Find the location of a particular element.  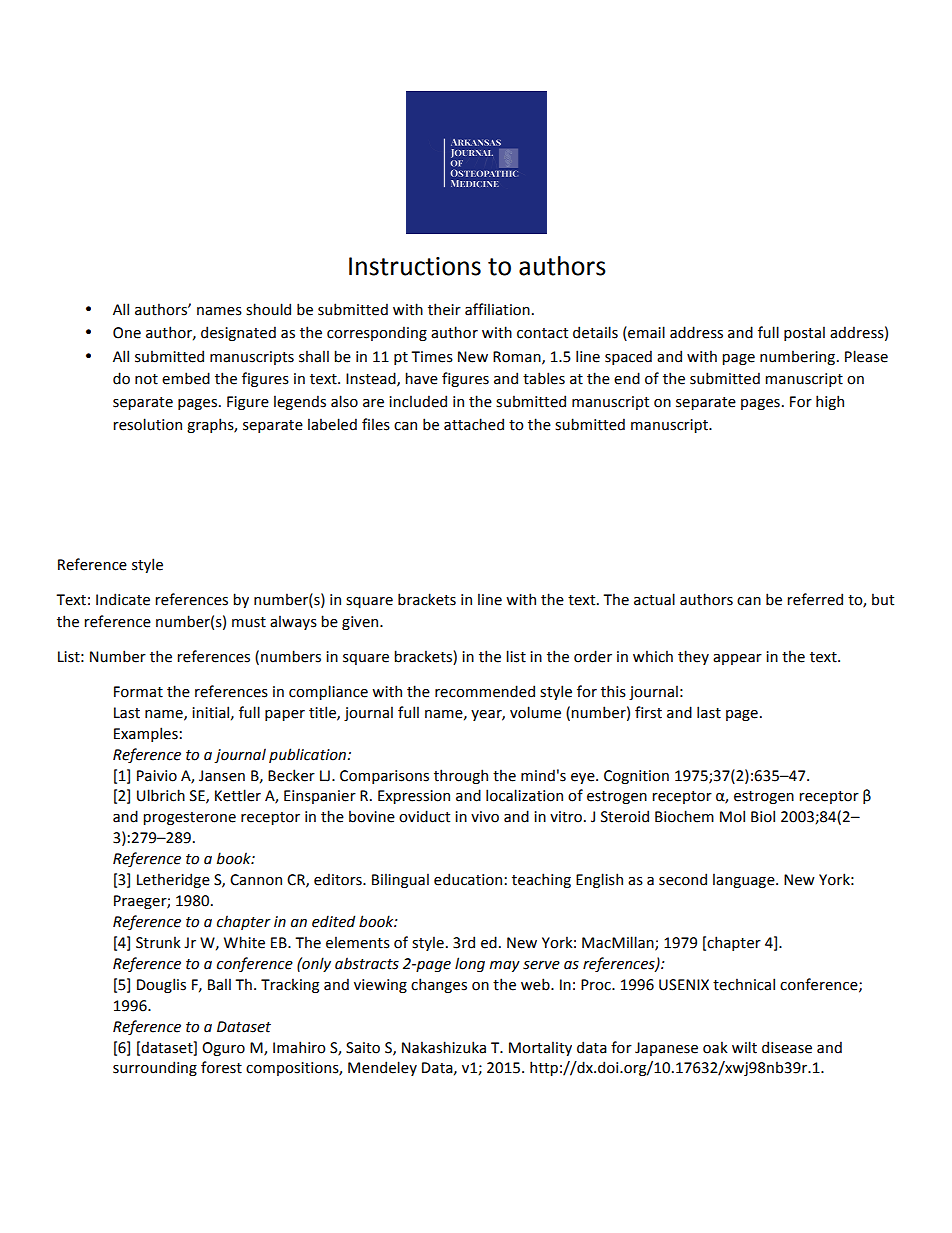

postal is located at coordinates (804, 333).
